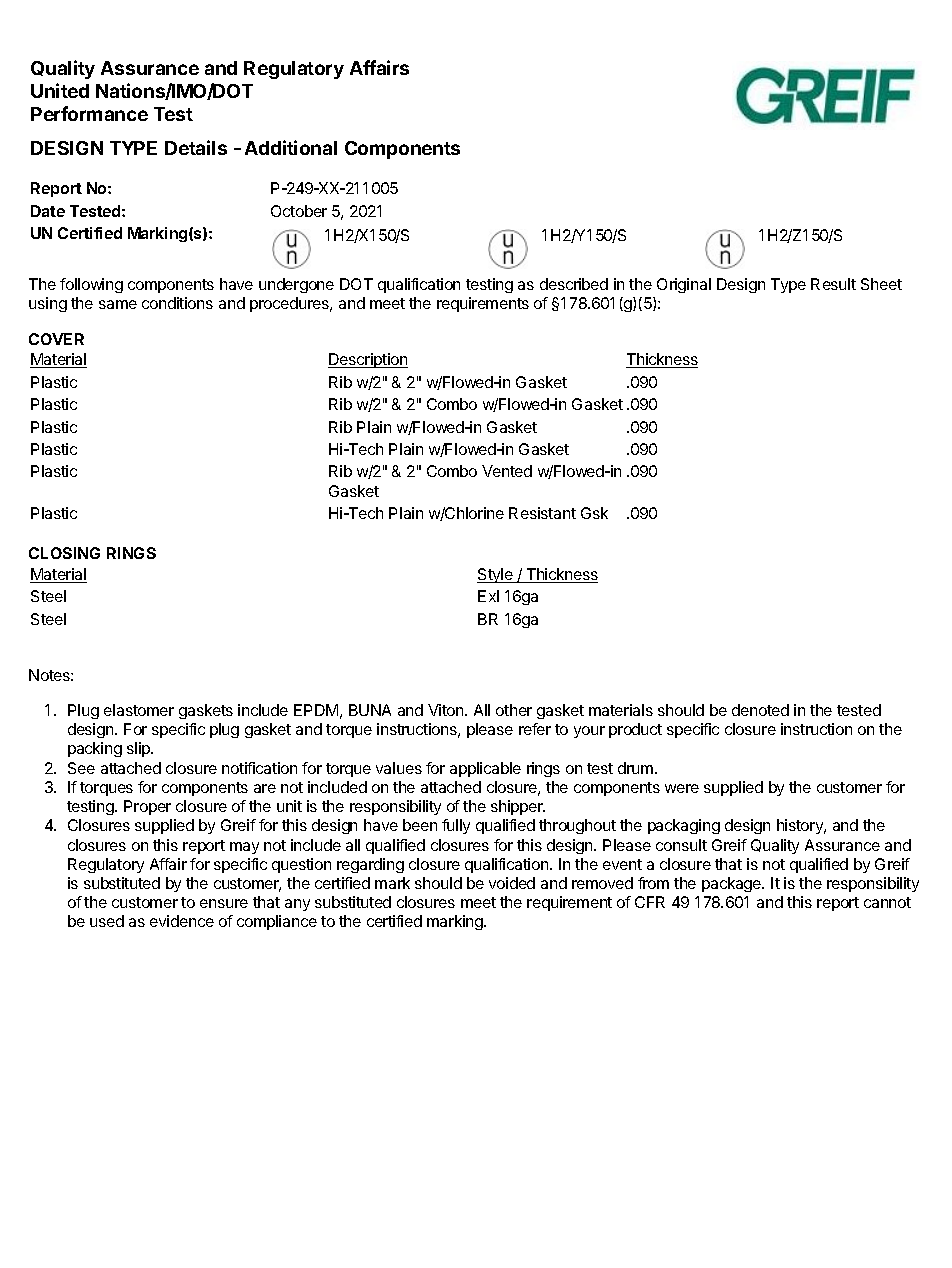 The height and width of the screenshot is (1268, 952). Describe the element at coordinates (512, 883) in the screenshot. I see `voided` at that location.
